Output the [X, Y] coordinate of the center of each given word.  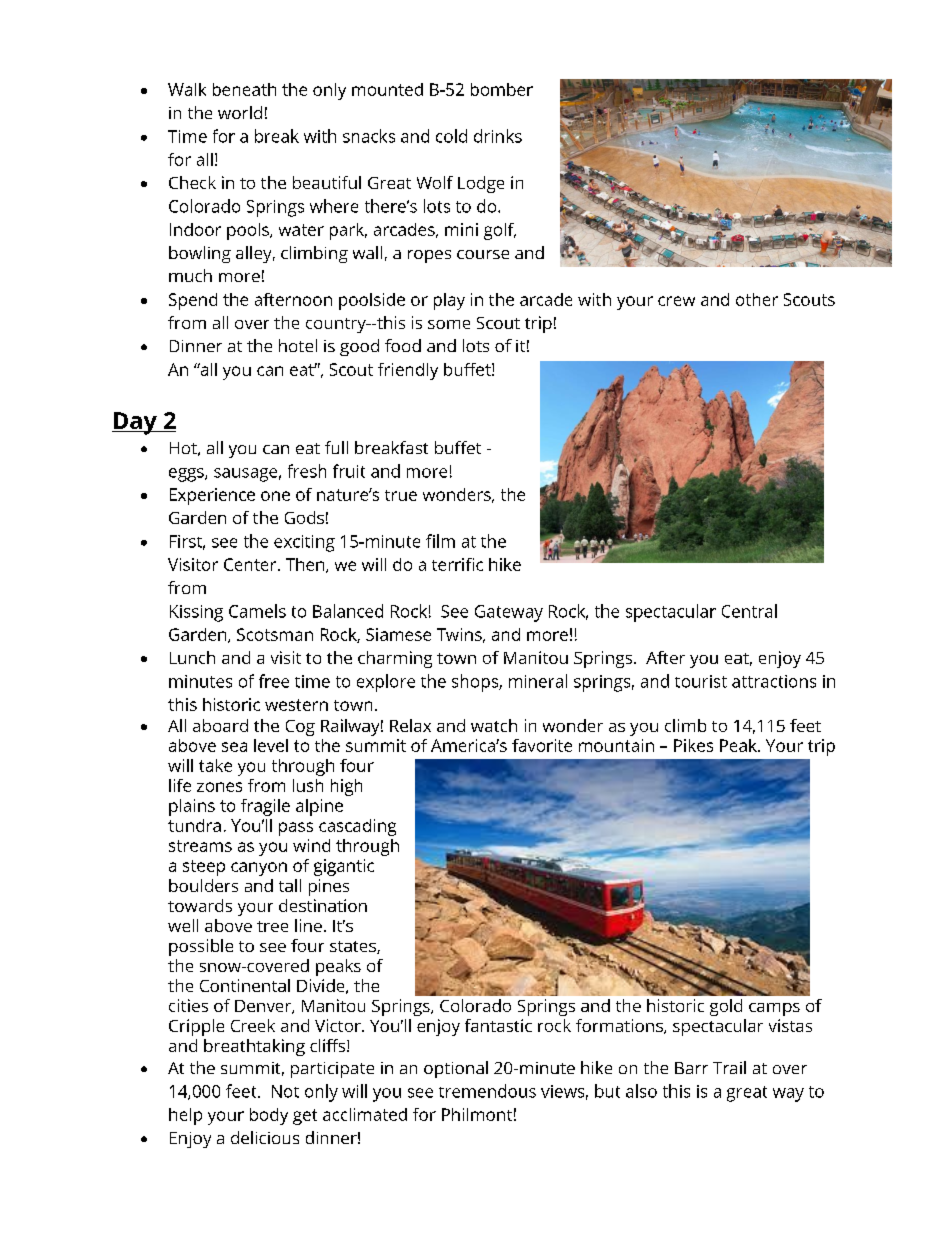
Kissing [196, 613]
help [185, 1116]
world [240, 112]
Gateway [509, 613]
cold [451, 136]
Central [749, 611]
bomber [502, 89]
